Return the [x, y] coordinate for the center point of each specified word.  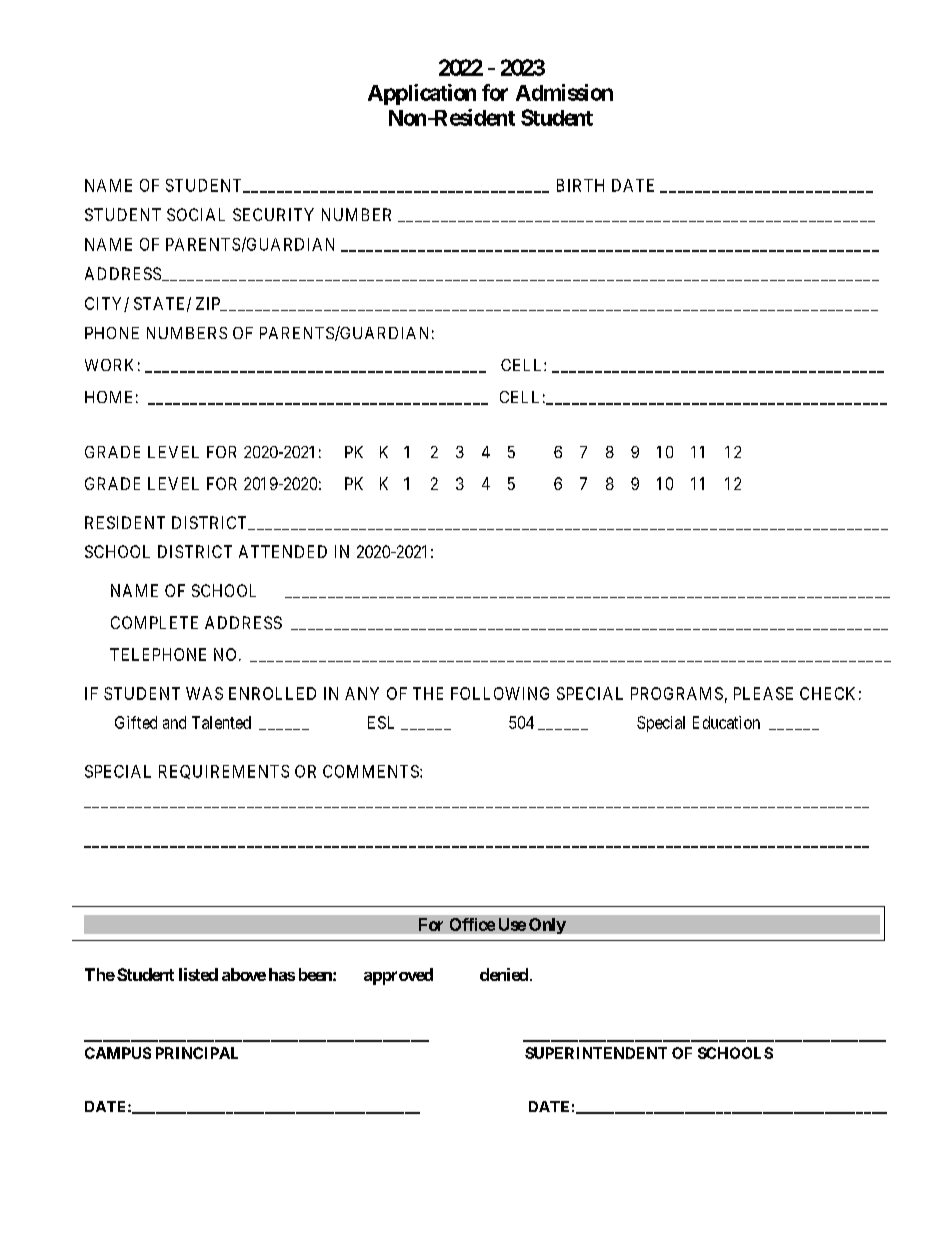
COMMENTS [372, 771]
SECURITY [273, 214]
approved [398, 976]
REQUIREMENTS [224, 772]
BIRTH [580, 185]
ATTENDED [283, 551]
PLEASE [763, 693]
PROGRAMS [677, 693]
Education [726, 722]
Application [422, 94]
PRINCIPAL [197, 1053]
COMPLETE [154, 622]
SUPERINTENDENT [596, 1053]
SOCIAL [196, 214]
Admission [564, 92]
